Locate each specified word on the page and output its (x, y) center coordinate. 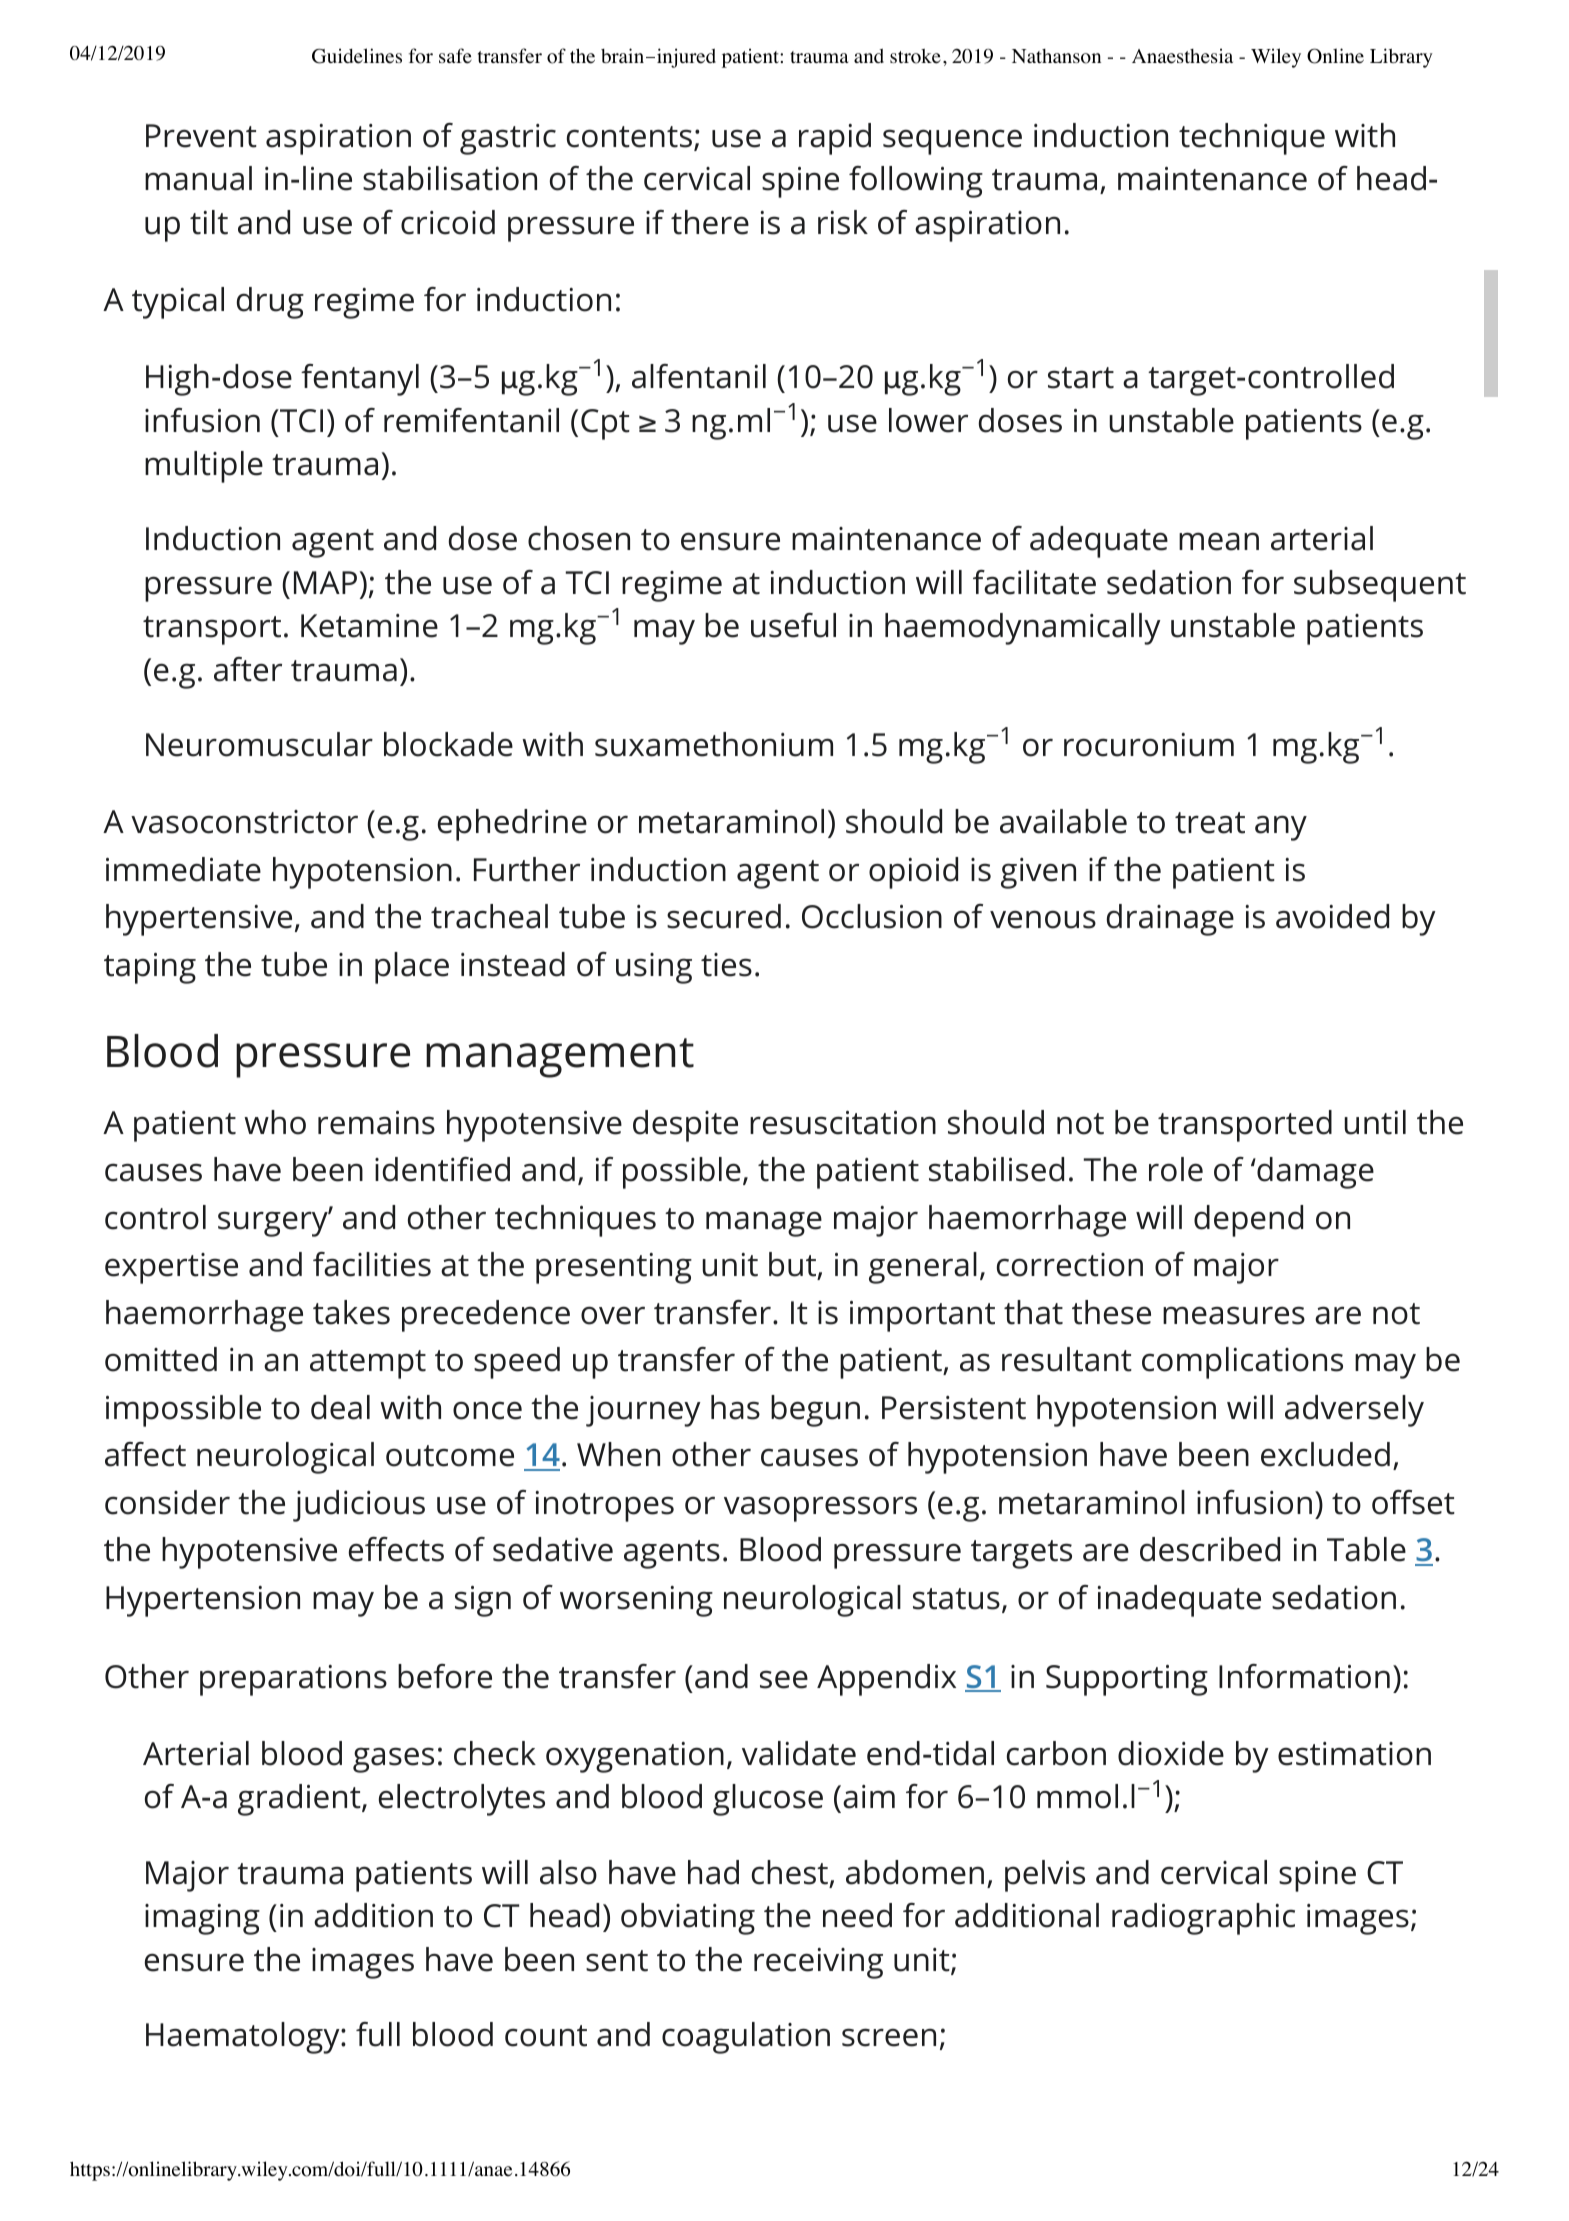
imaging (202, 1919)
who (275, 1122)
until (1375, 1122)
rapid (835, 139)
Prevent (201, 136)
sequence (952, 142)
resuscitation (843, 1123)
